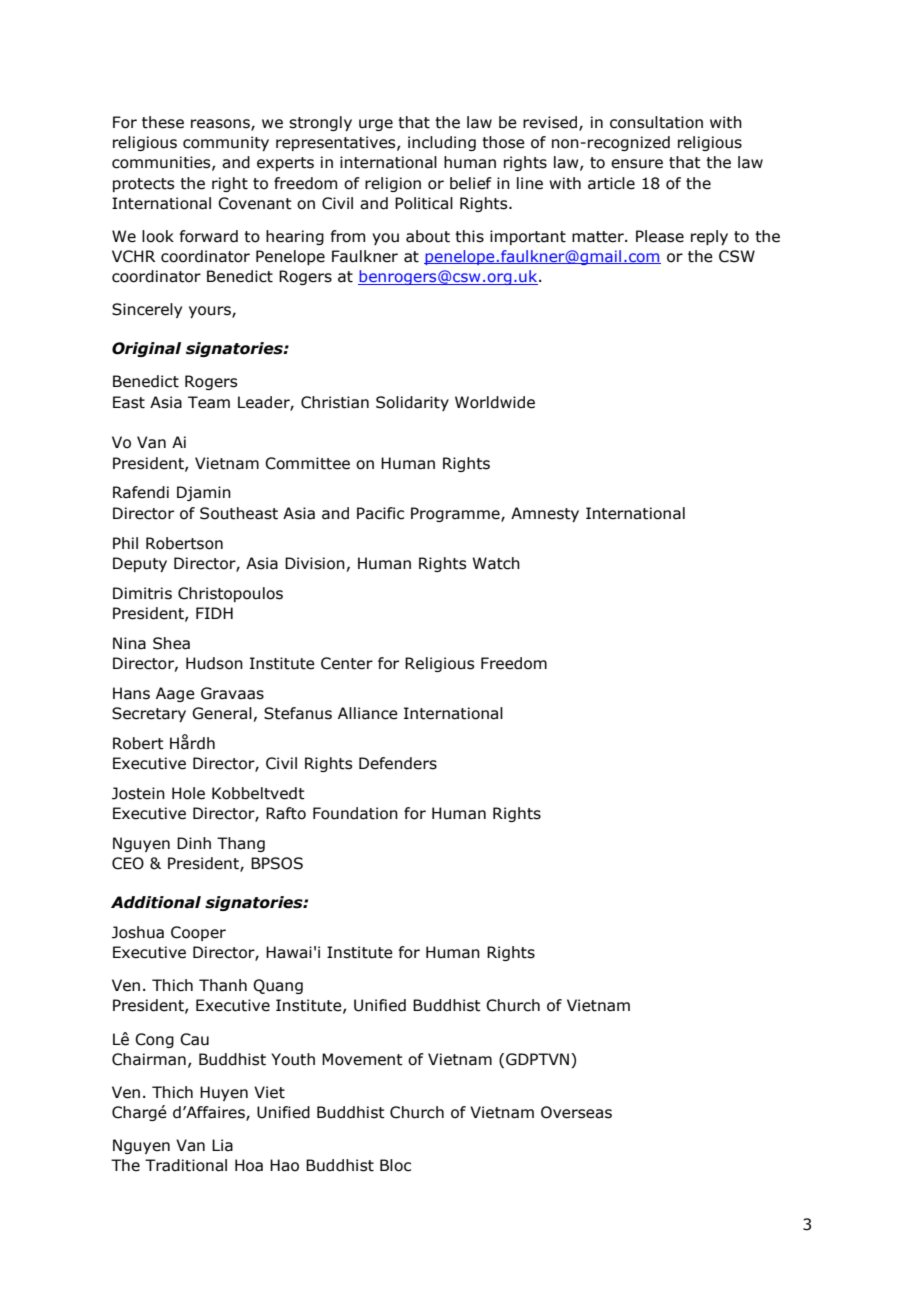  Describe the element at coordinates (395, 1165) in the screenshot. I see `Bloc` at that location.
